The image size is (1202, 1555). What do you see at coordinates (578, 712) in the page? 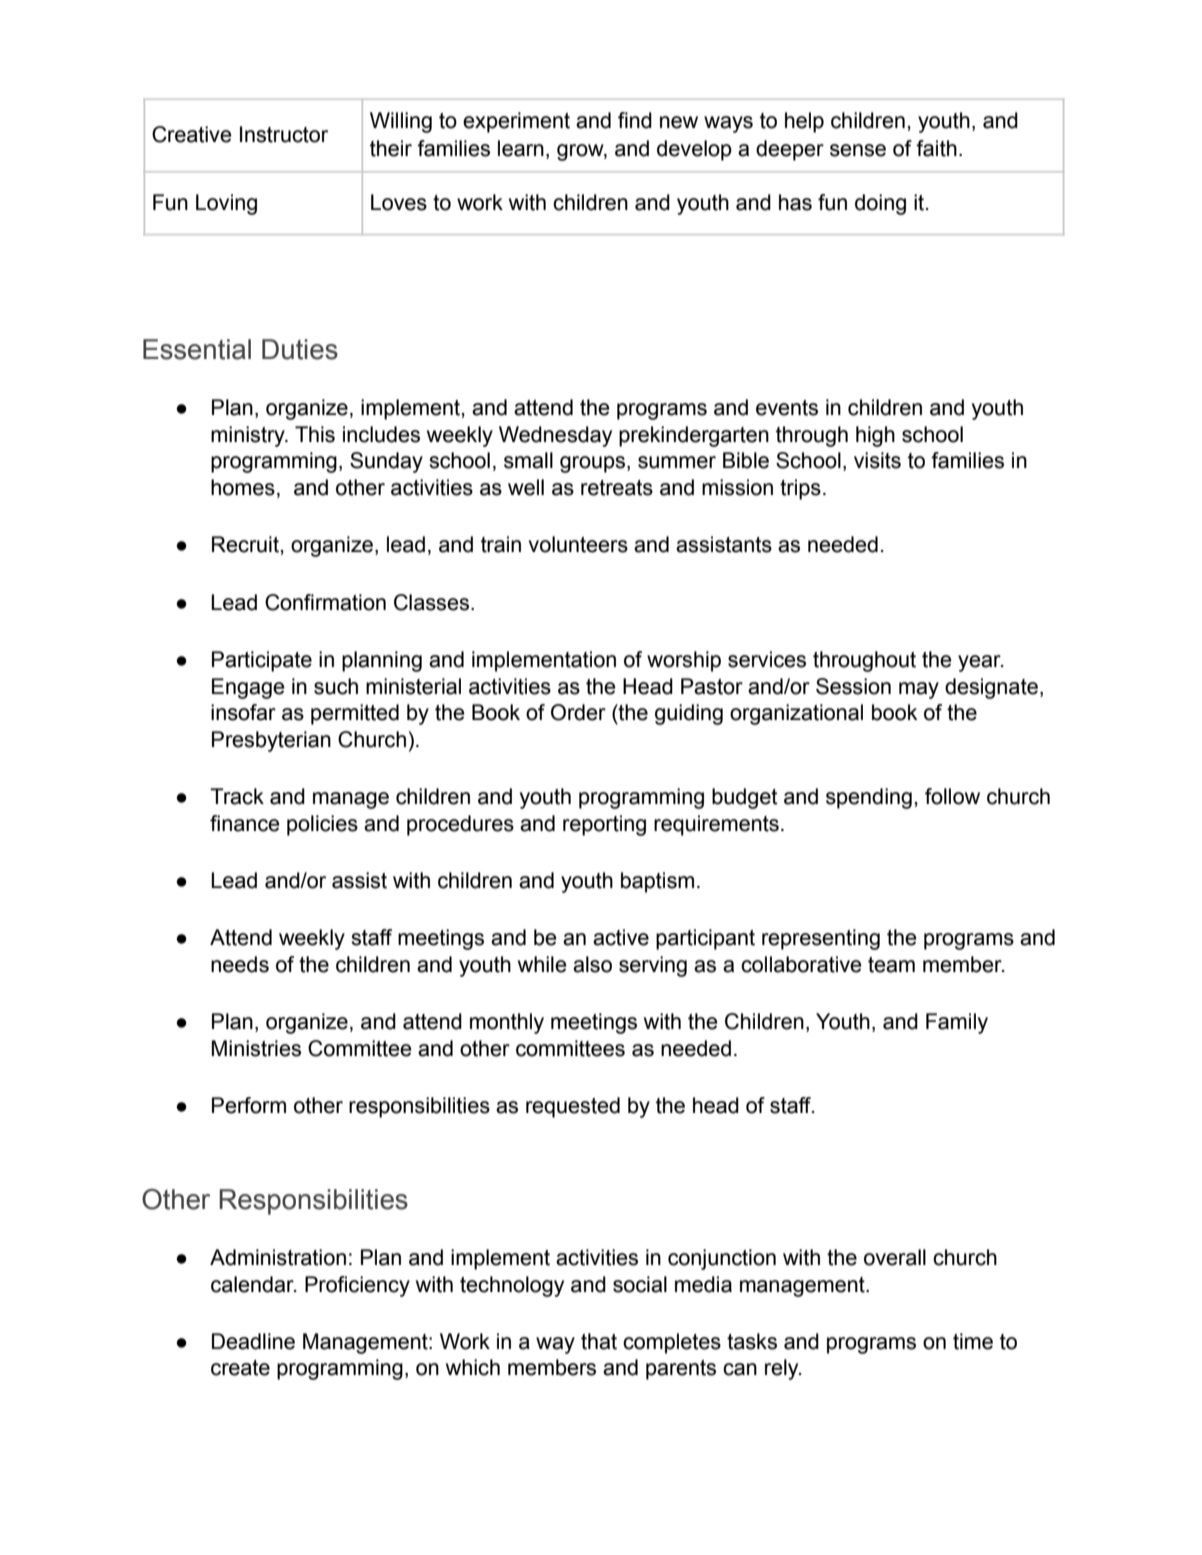
I see `Order` at bounding box center [578, 712].
